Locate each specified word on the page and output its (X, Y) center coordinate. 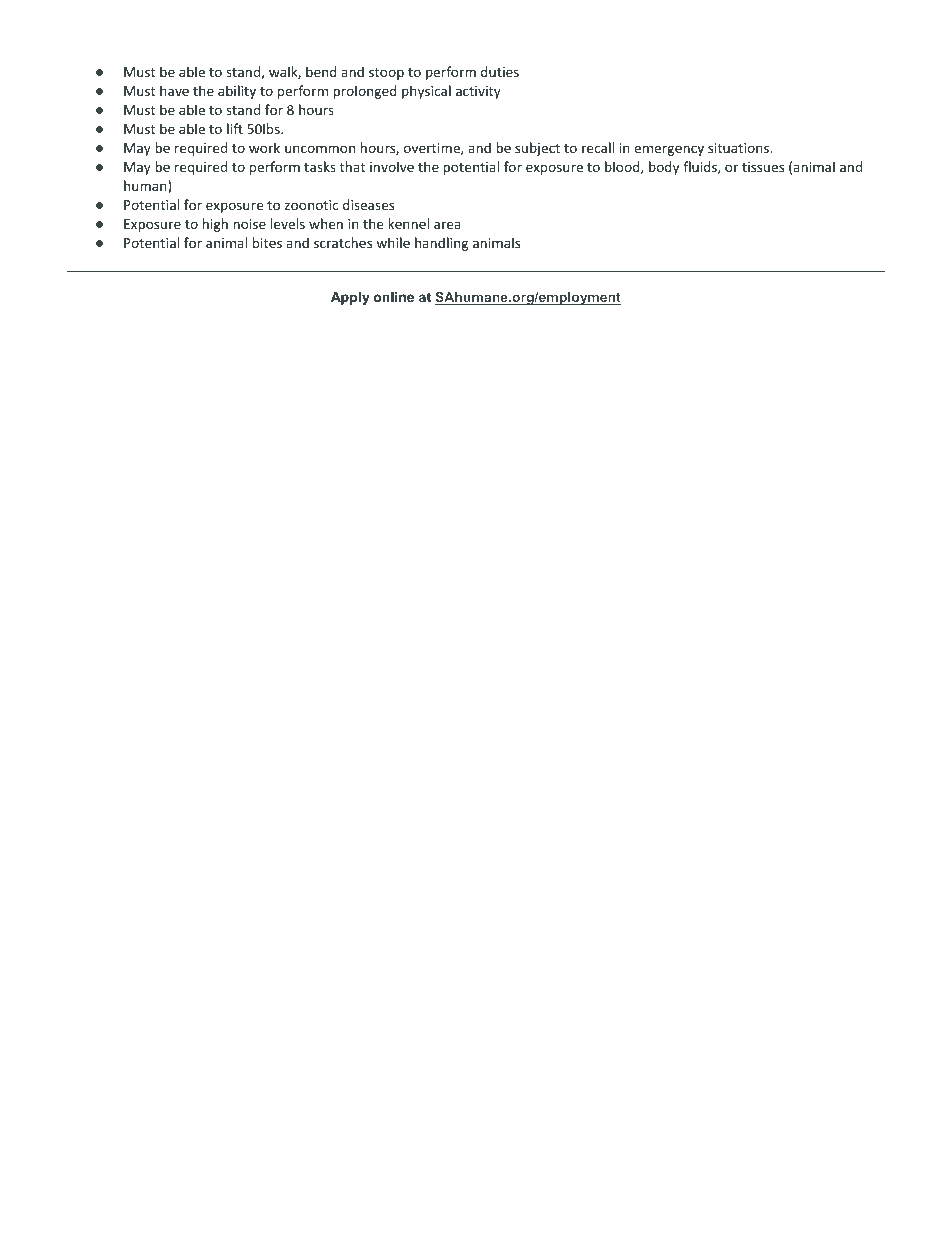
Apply (350, 298)
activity (478, 92)
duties (500, 71)
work (264, 147)
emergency (669, 150)
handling (441, 244)
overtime (433, 149)
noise (249, 224)
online (394, 297)
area (447, 225)
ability (237, 92)
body (664, 168)
